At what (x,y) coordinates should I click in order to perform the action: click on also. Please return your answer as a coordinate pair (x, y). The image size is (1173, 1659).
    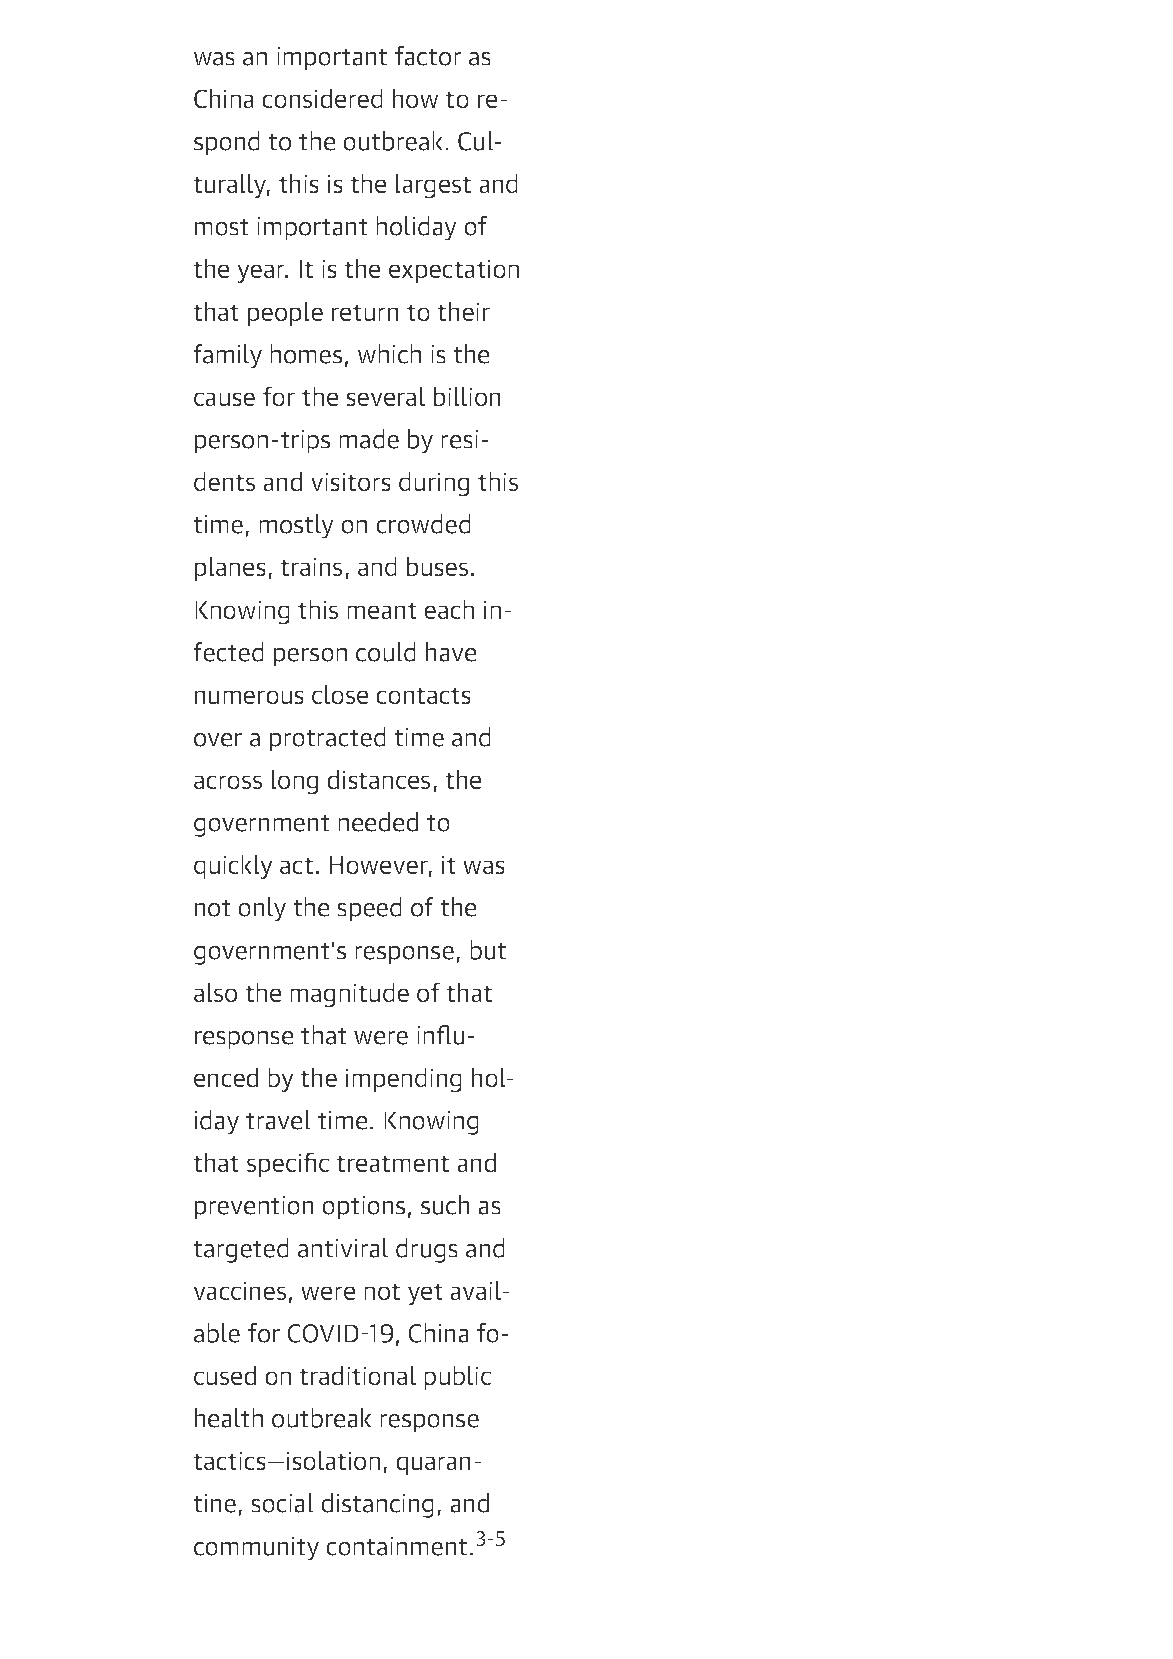
    Looking at the image, I should click on (215, 992).
